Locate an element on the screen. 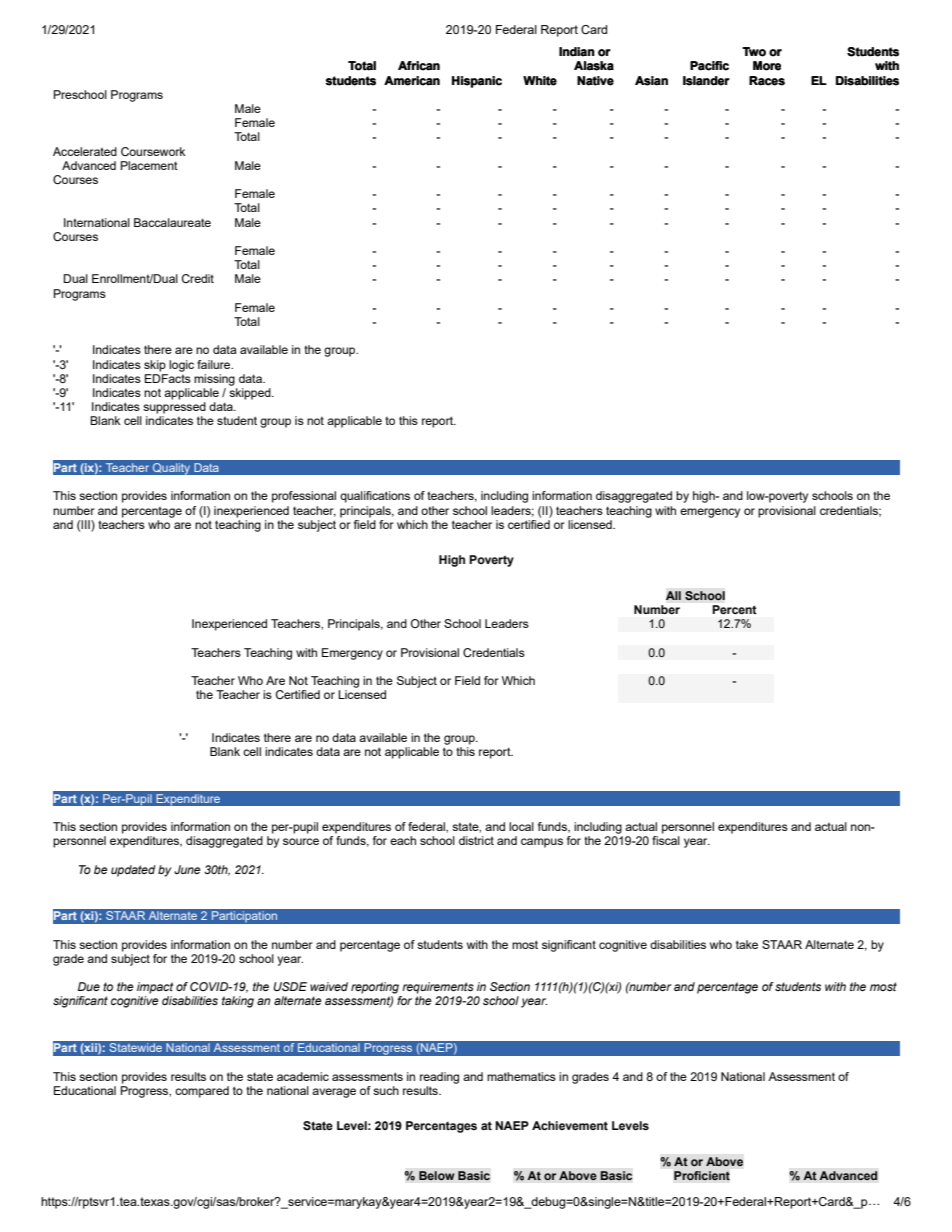  Baccalaureate is located at coordinates (172, 222).
